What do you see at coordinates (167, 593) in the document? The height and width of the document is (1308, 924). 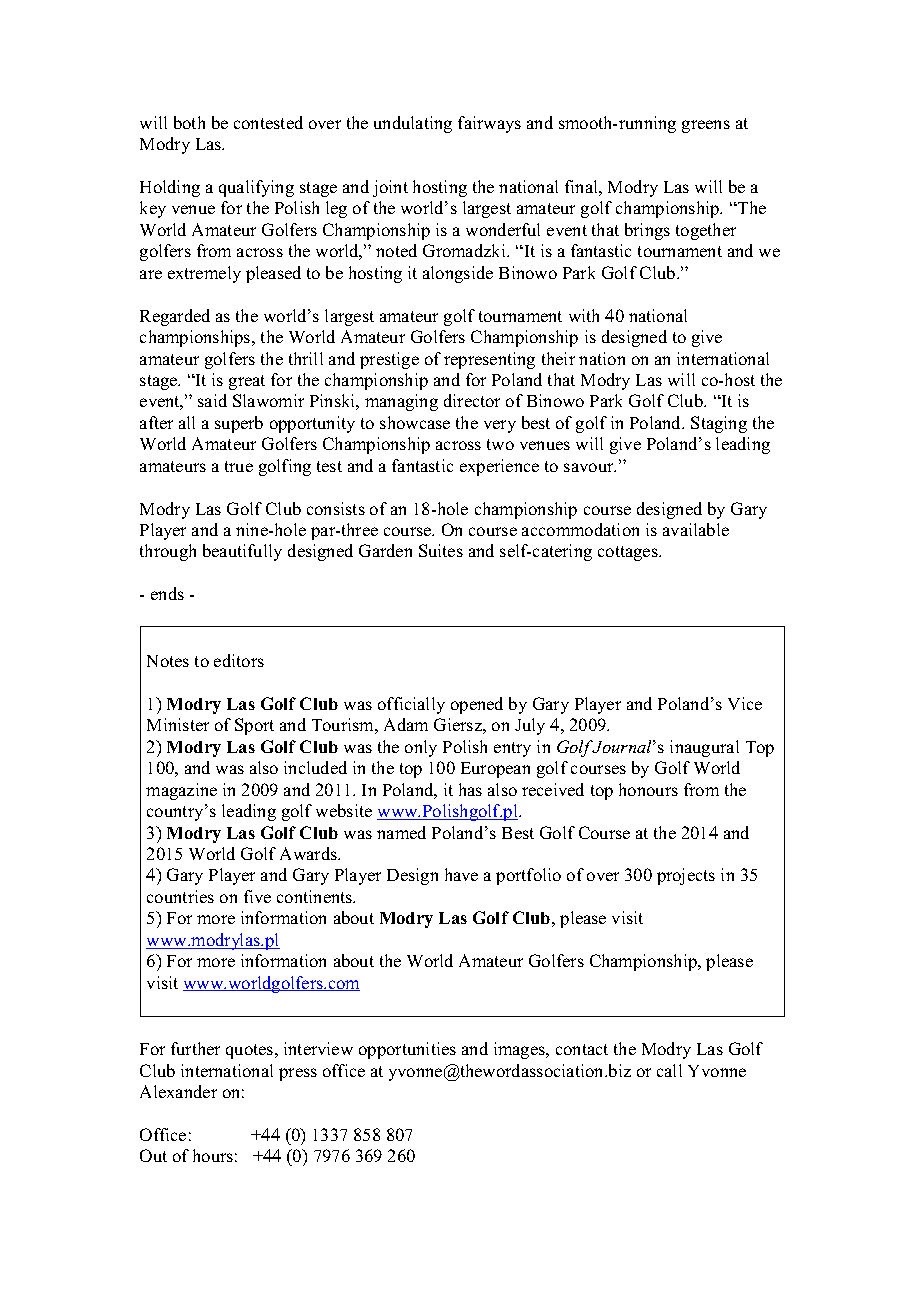 I see `ends` at bounding box center [167, 593].
